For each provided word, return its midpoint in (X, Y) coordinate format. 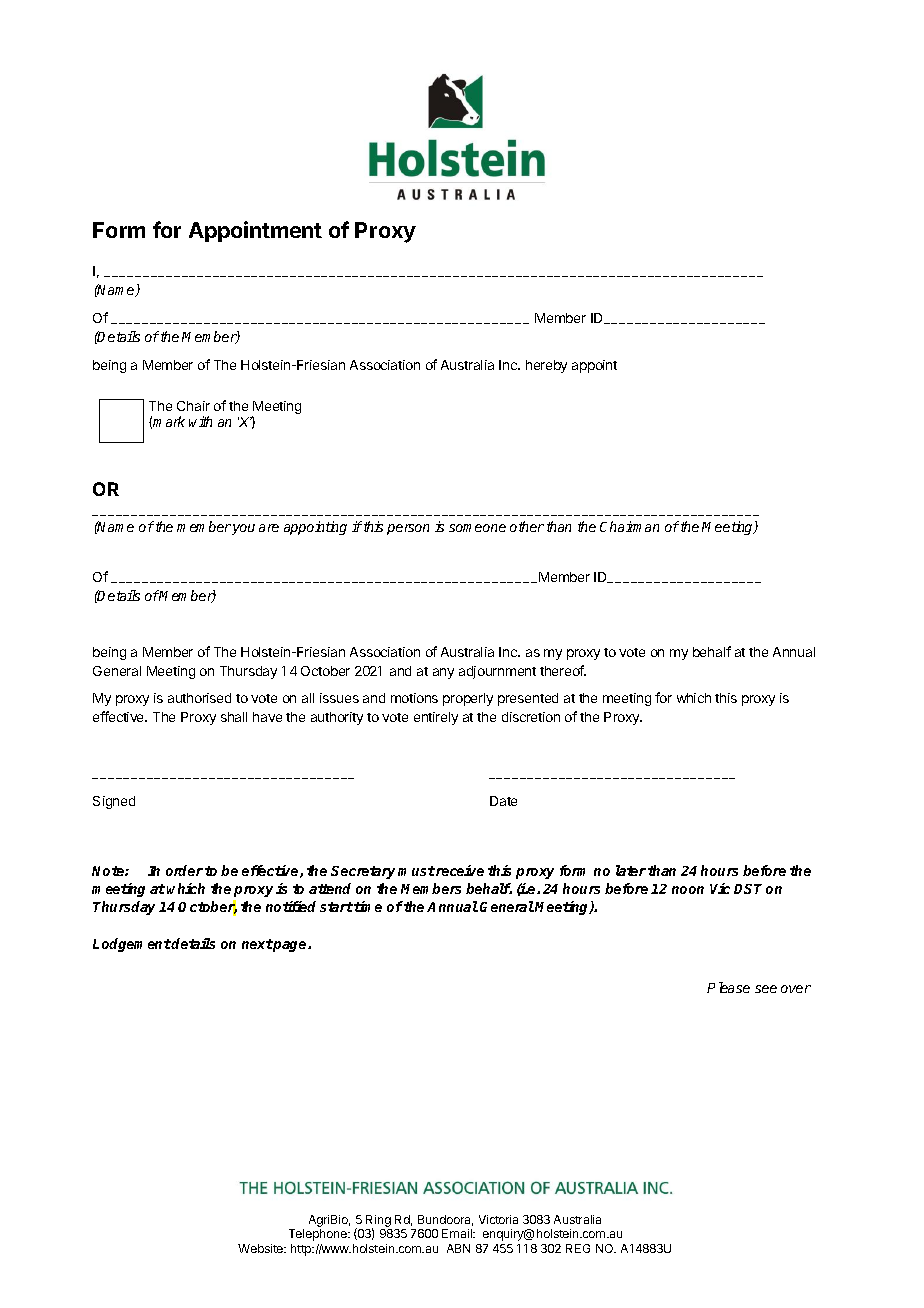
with (200, 421)
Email (458, 1233)
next (257, 944)
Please (728, 987)
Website (262, 1248)
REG (578, 1248)
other (527, 526)
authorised (199, 698)
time (368, 906)
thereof (563, 670)
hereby (546, 366)
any (443, 673)
